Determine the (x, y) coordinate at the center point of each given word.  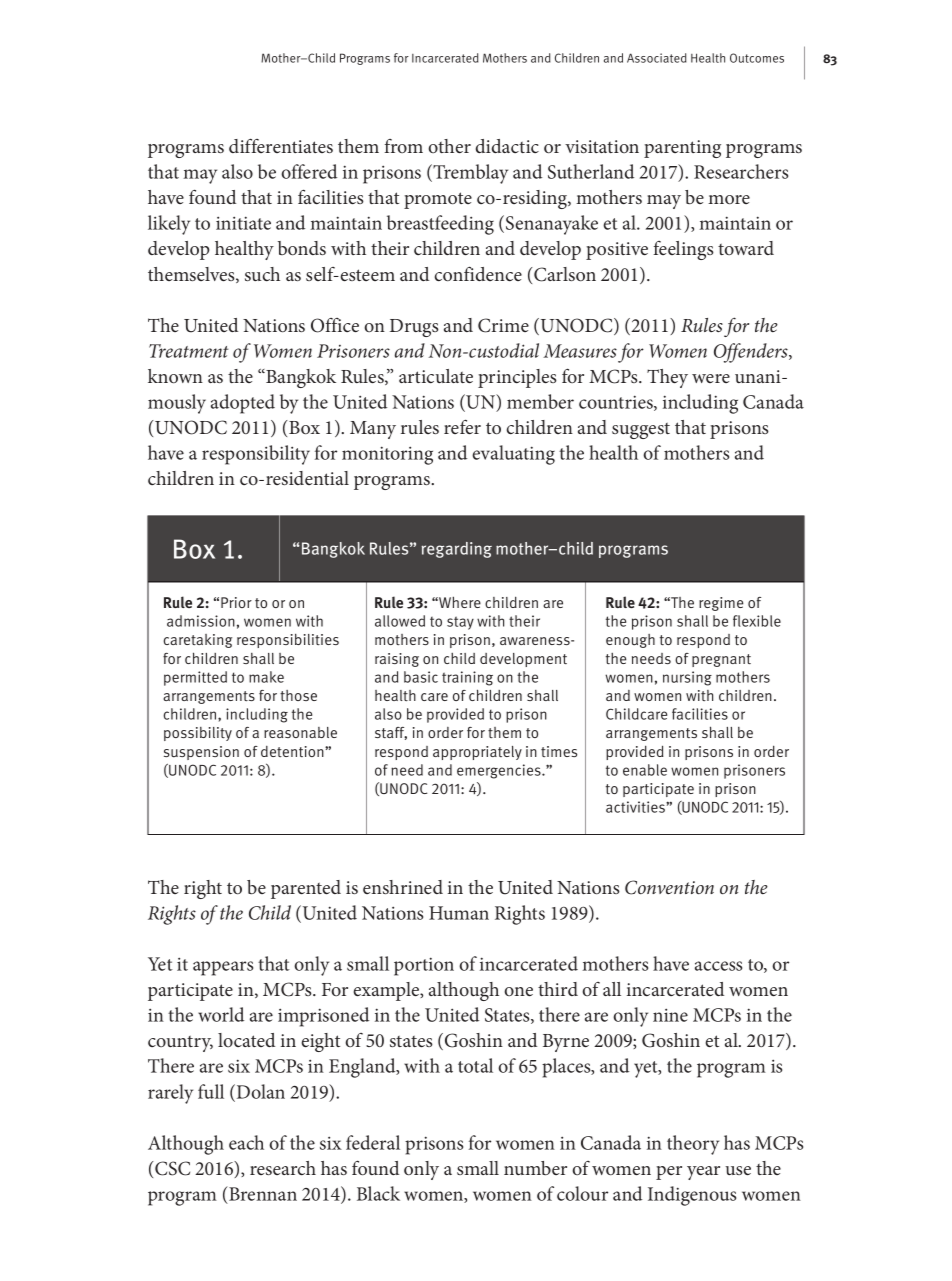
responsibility (256, 455)
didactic (507, 146)
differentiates (281, 145)
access (718, 966)
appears (223, 968)
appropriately (477, 753)
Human (459, 913)
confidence (478, 273)
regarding (457, 550)
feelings (683, 250)
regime (721, 604)
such (262, 274)
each (246, 1142)
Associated (657, 58)
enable (645, 770)
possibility (198, 734)
